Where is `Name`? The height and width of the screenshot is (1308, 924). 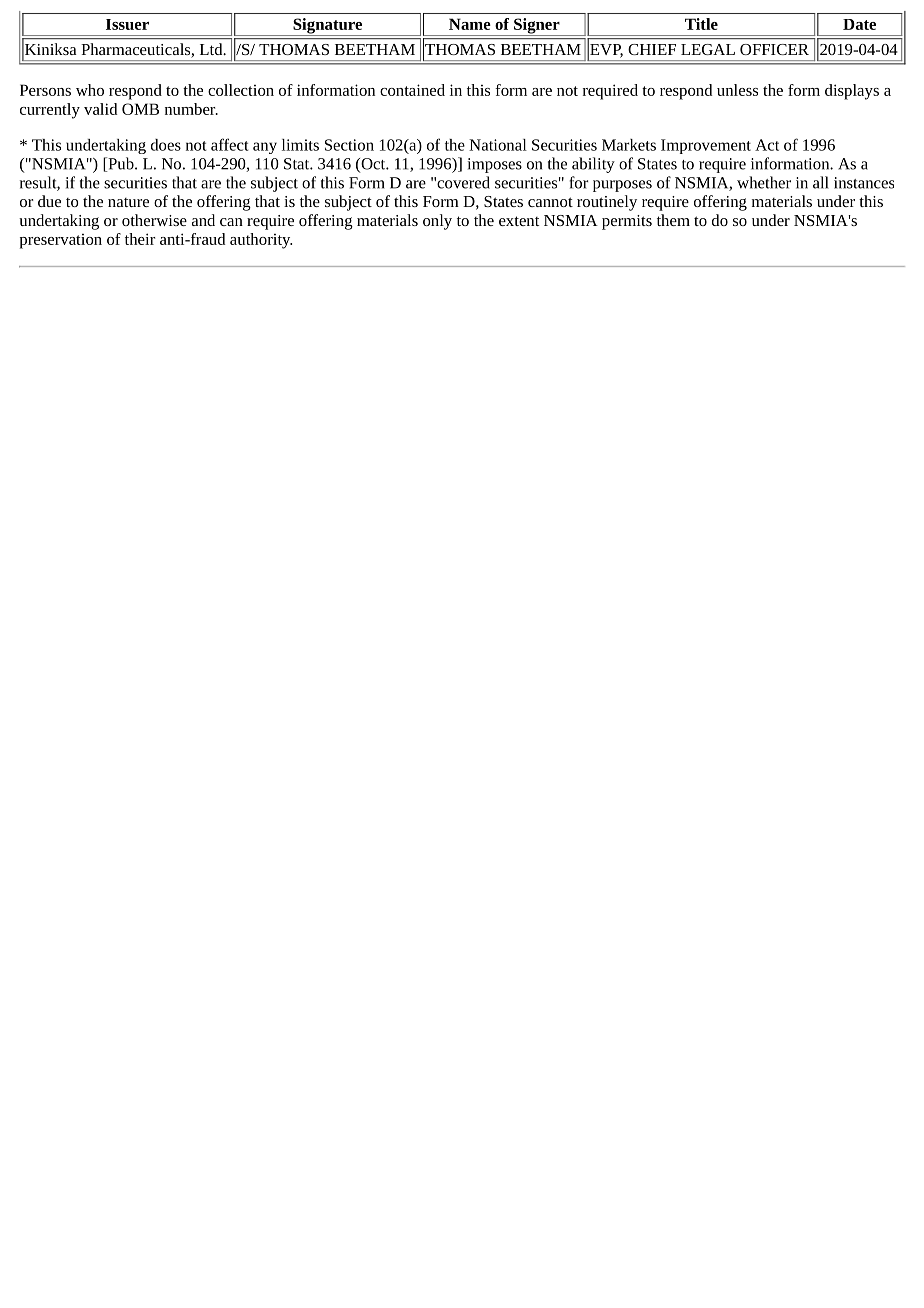
Name is located at coordinates (470, 24).
